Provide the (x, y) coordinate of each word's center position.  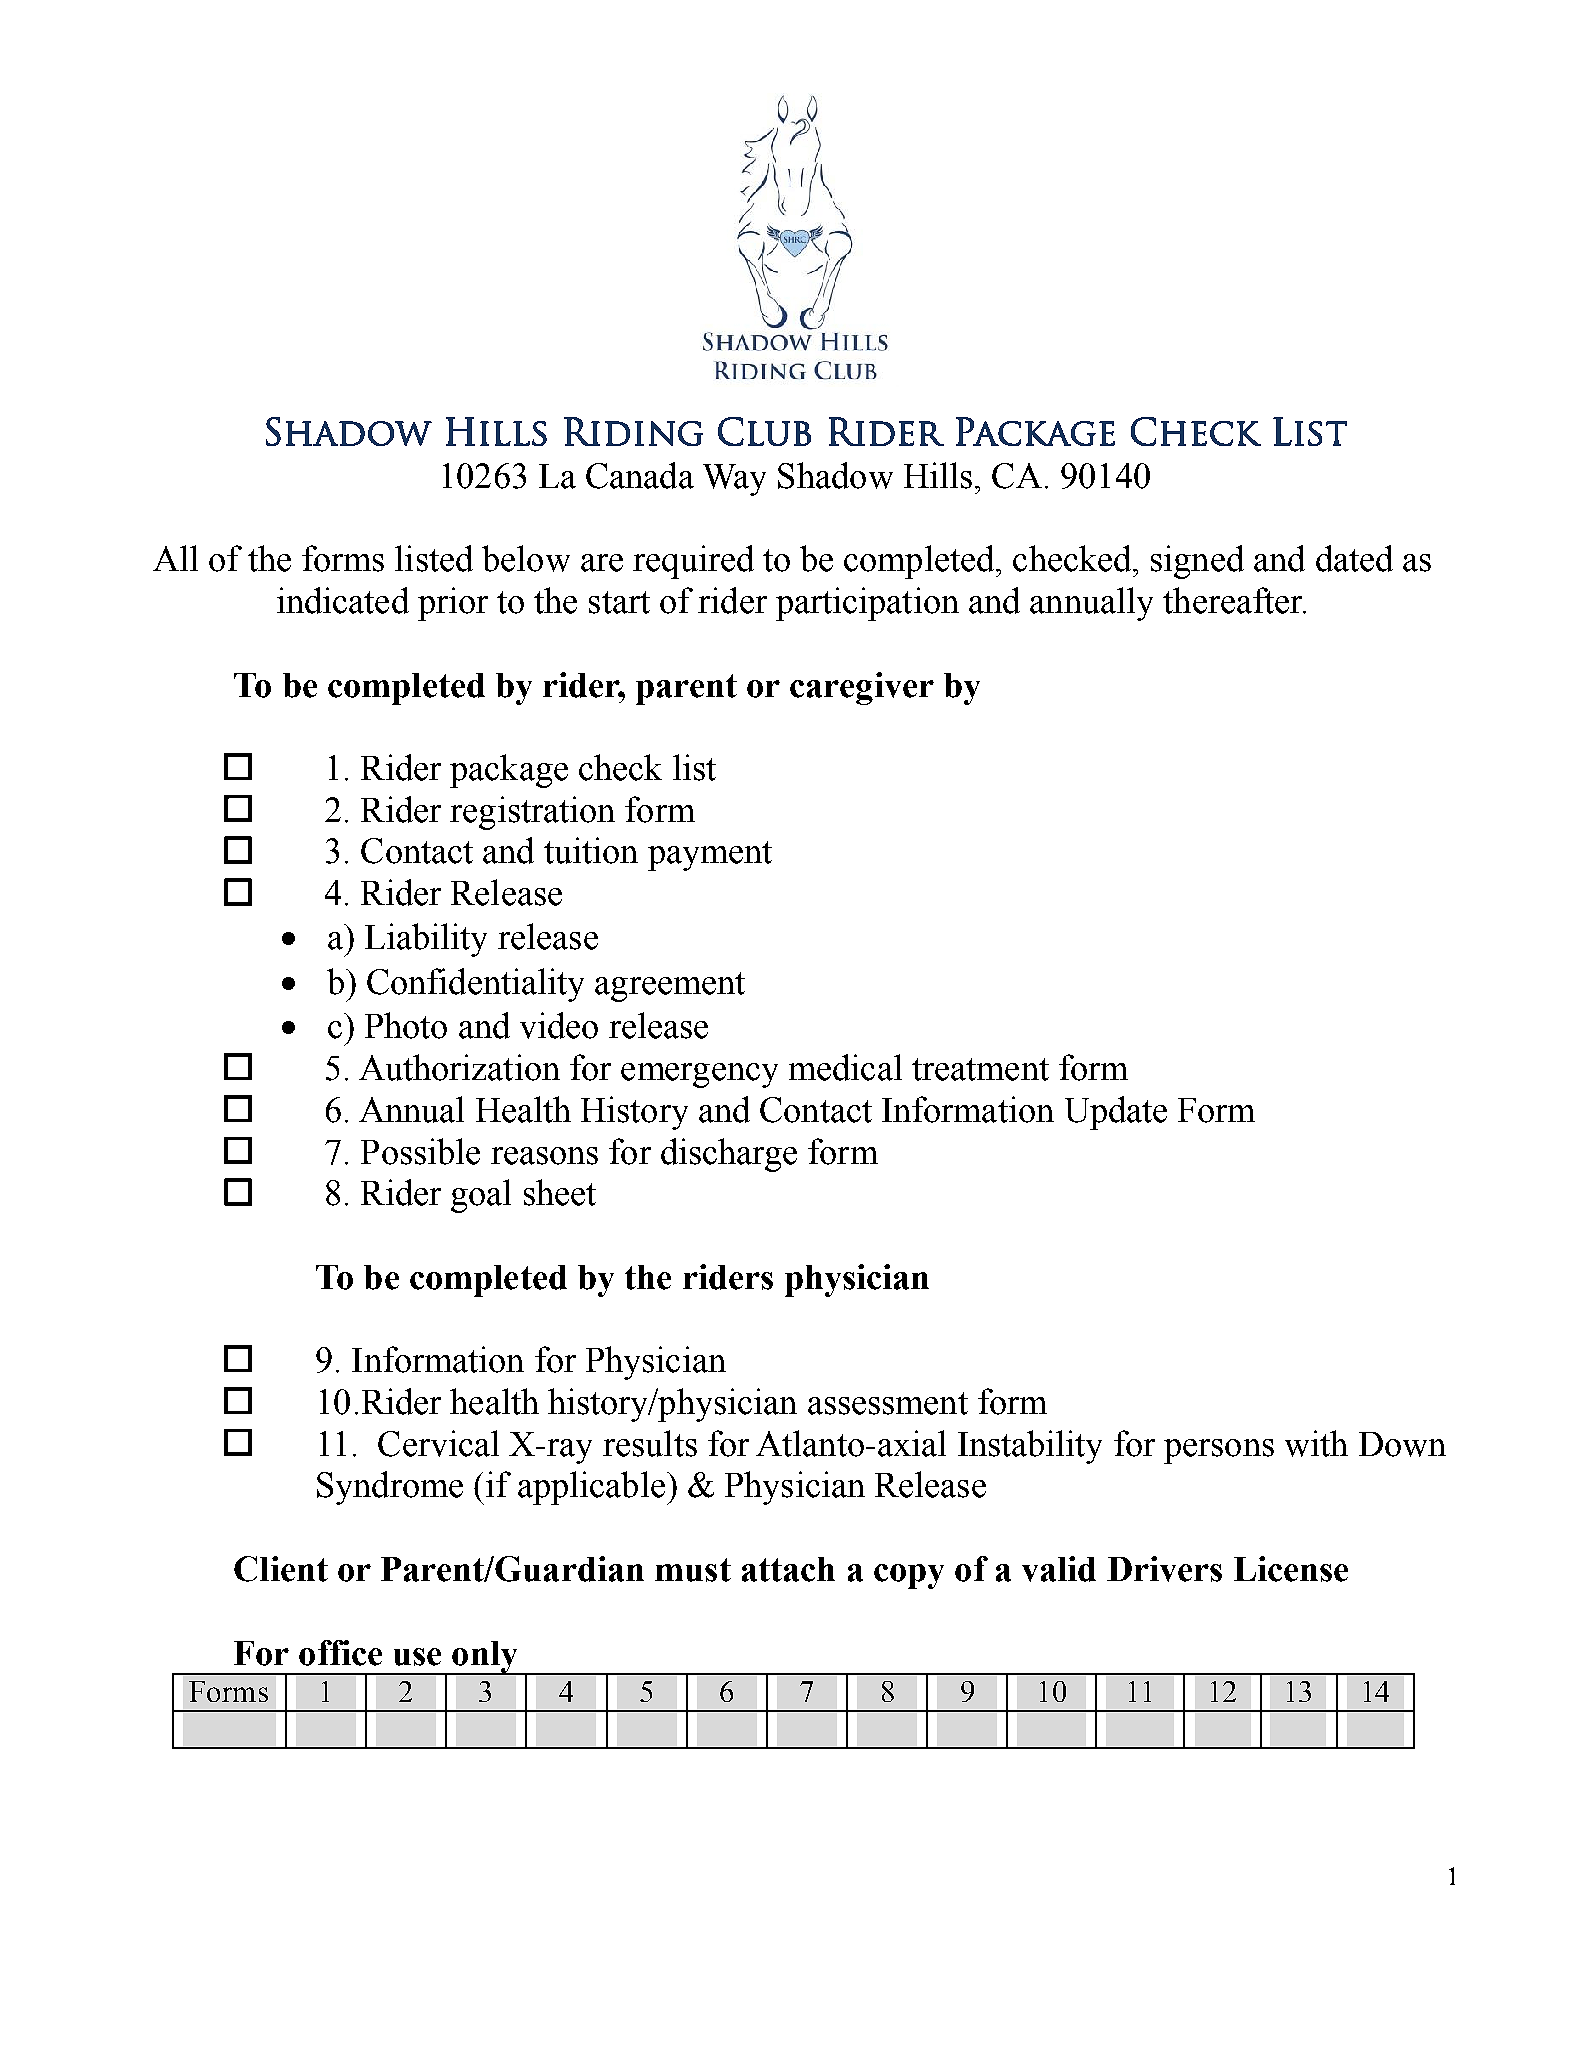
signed (1197, 562)
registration (532, 813)
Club (764, 431)
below (526, 558)
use (417, 1657)
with (1316, 1443)
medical (845, 1067)
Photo (406, 1025)
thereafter (1234, 600)
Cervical (438, 1443)
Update (1116, 1113)
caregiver (862, 688)
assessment (888, 1403)
